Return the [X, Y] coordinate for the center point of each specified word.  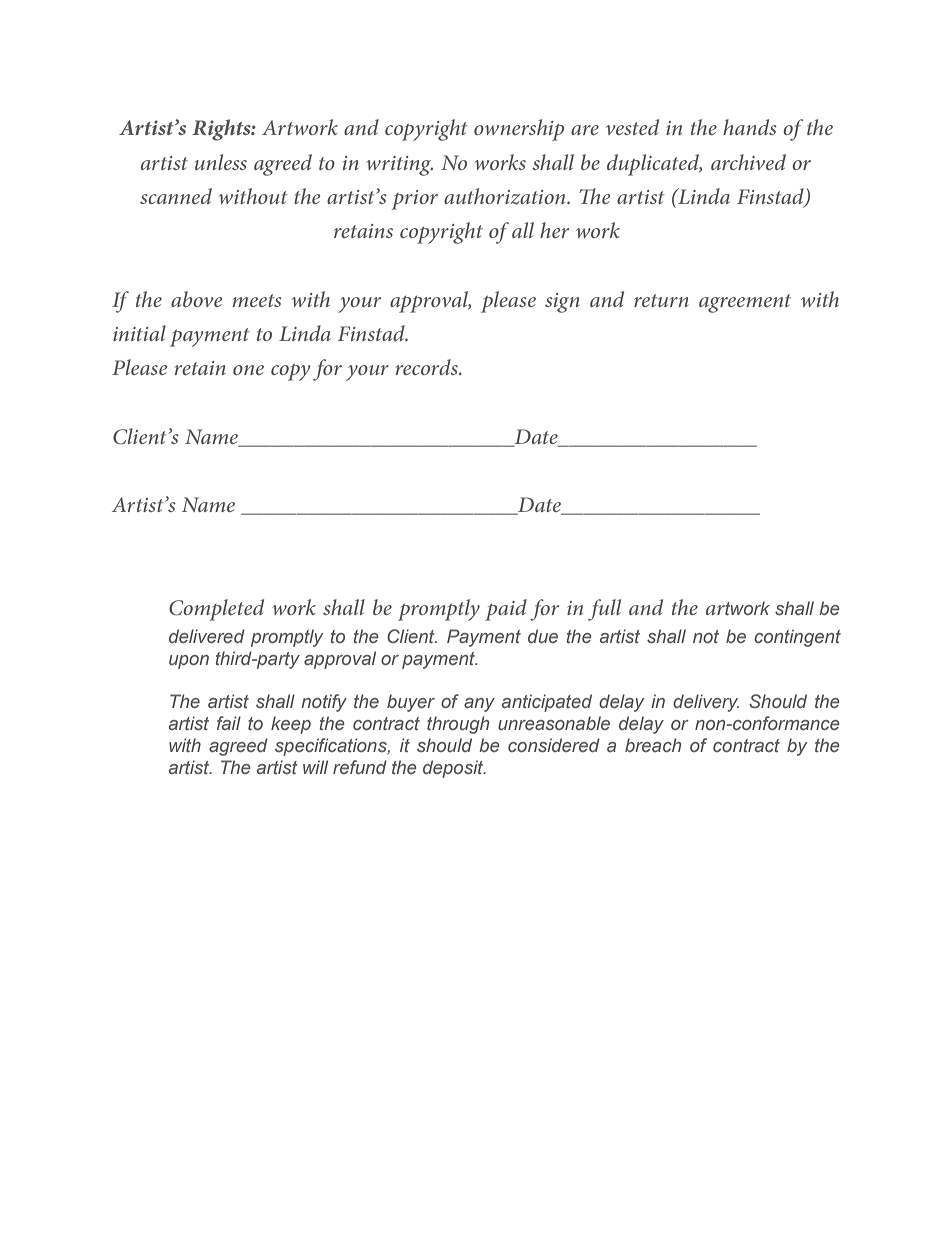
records [427, 367]
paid [506, 610]
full [604, 610]
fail [229, 723]
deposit [454, 769]
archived [748, 162]
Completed [216, 610]
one [248, 370]
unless [221, 162]
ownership [519, 130]
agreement [745, 303]
